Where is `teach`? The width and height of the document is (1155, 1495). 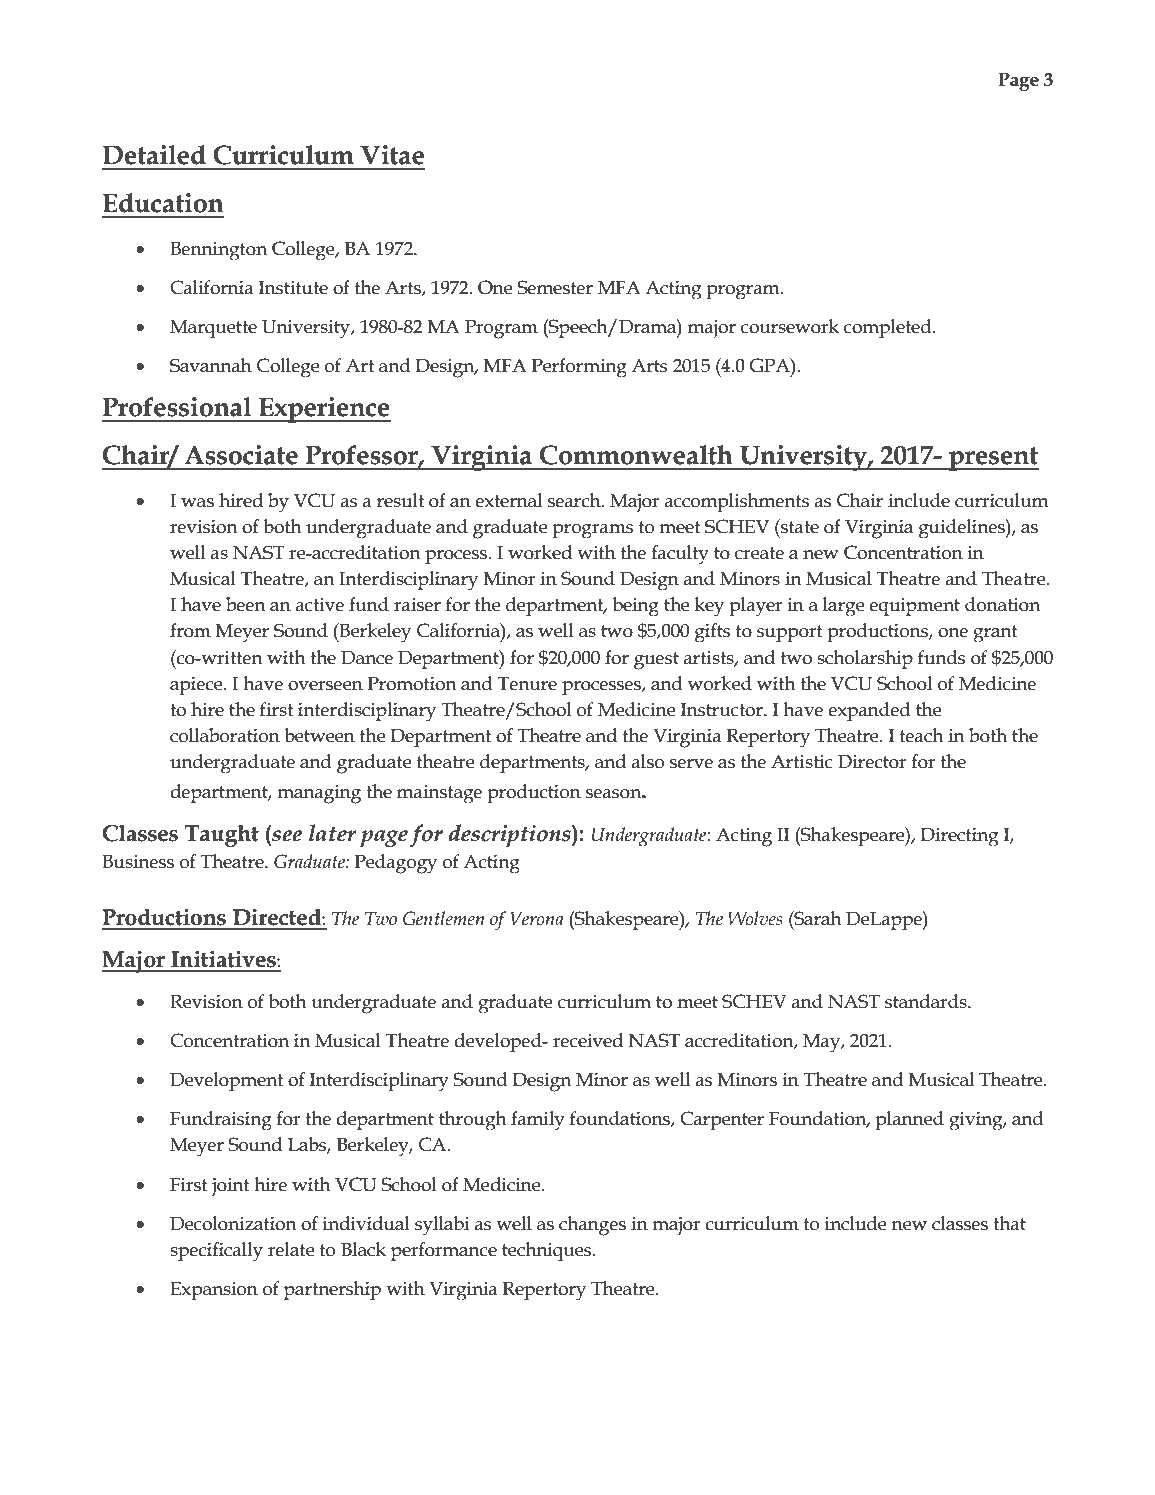 teach is located at coordinates (922, 735).
